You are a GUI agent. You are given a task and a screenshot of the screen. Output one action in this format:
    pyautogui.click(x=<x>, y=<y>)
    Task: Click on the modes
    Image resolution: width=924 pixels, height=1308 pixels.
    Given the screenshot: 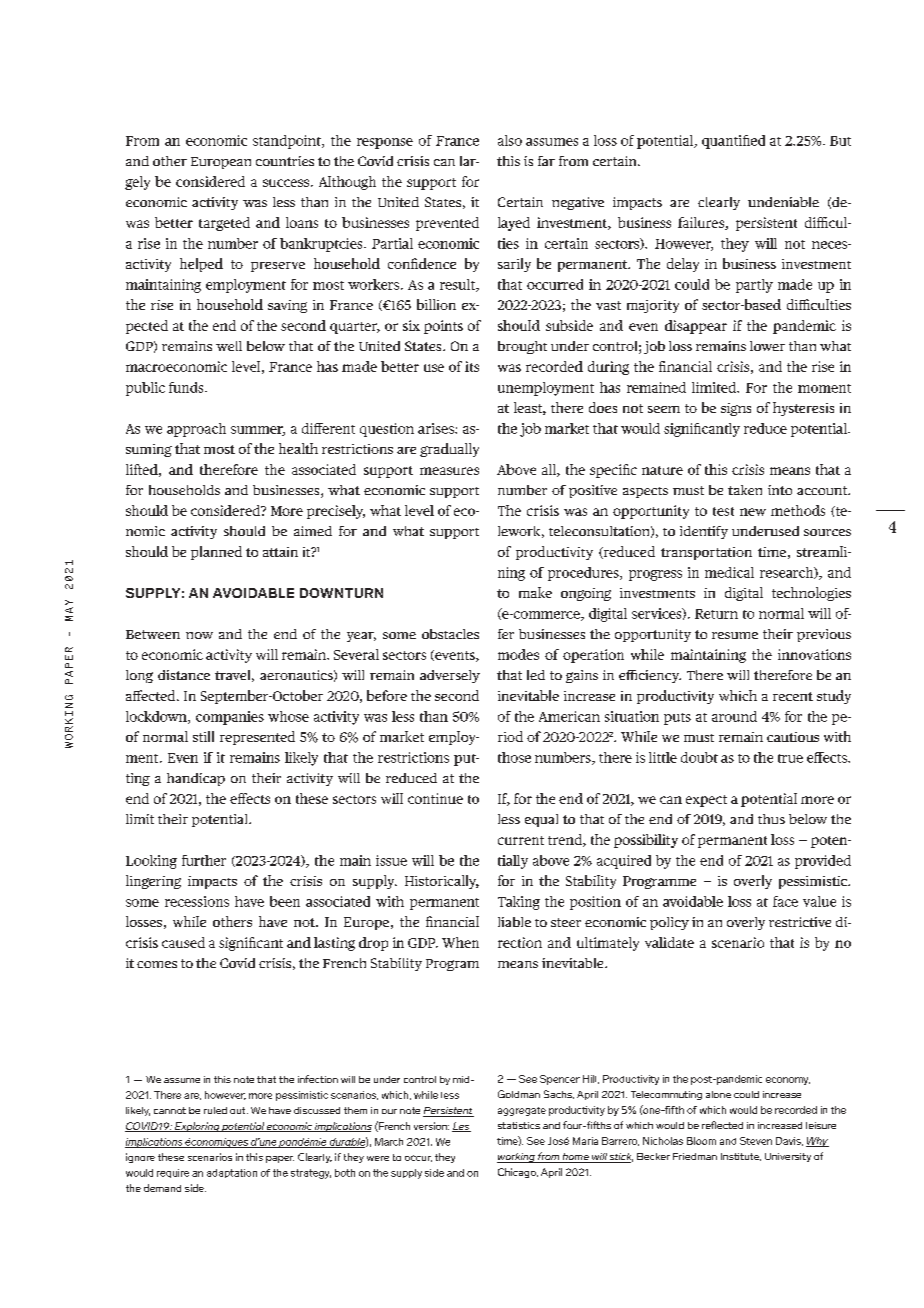 What is the action you would take?
    pyautogui.click(x=518, y=654)
